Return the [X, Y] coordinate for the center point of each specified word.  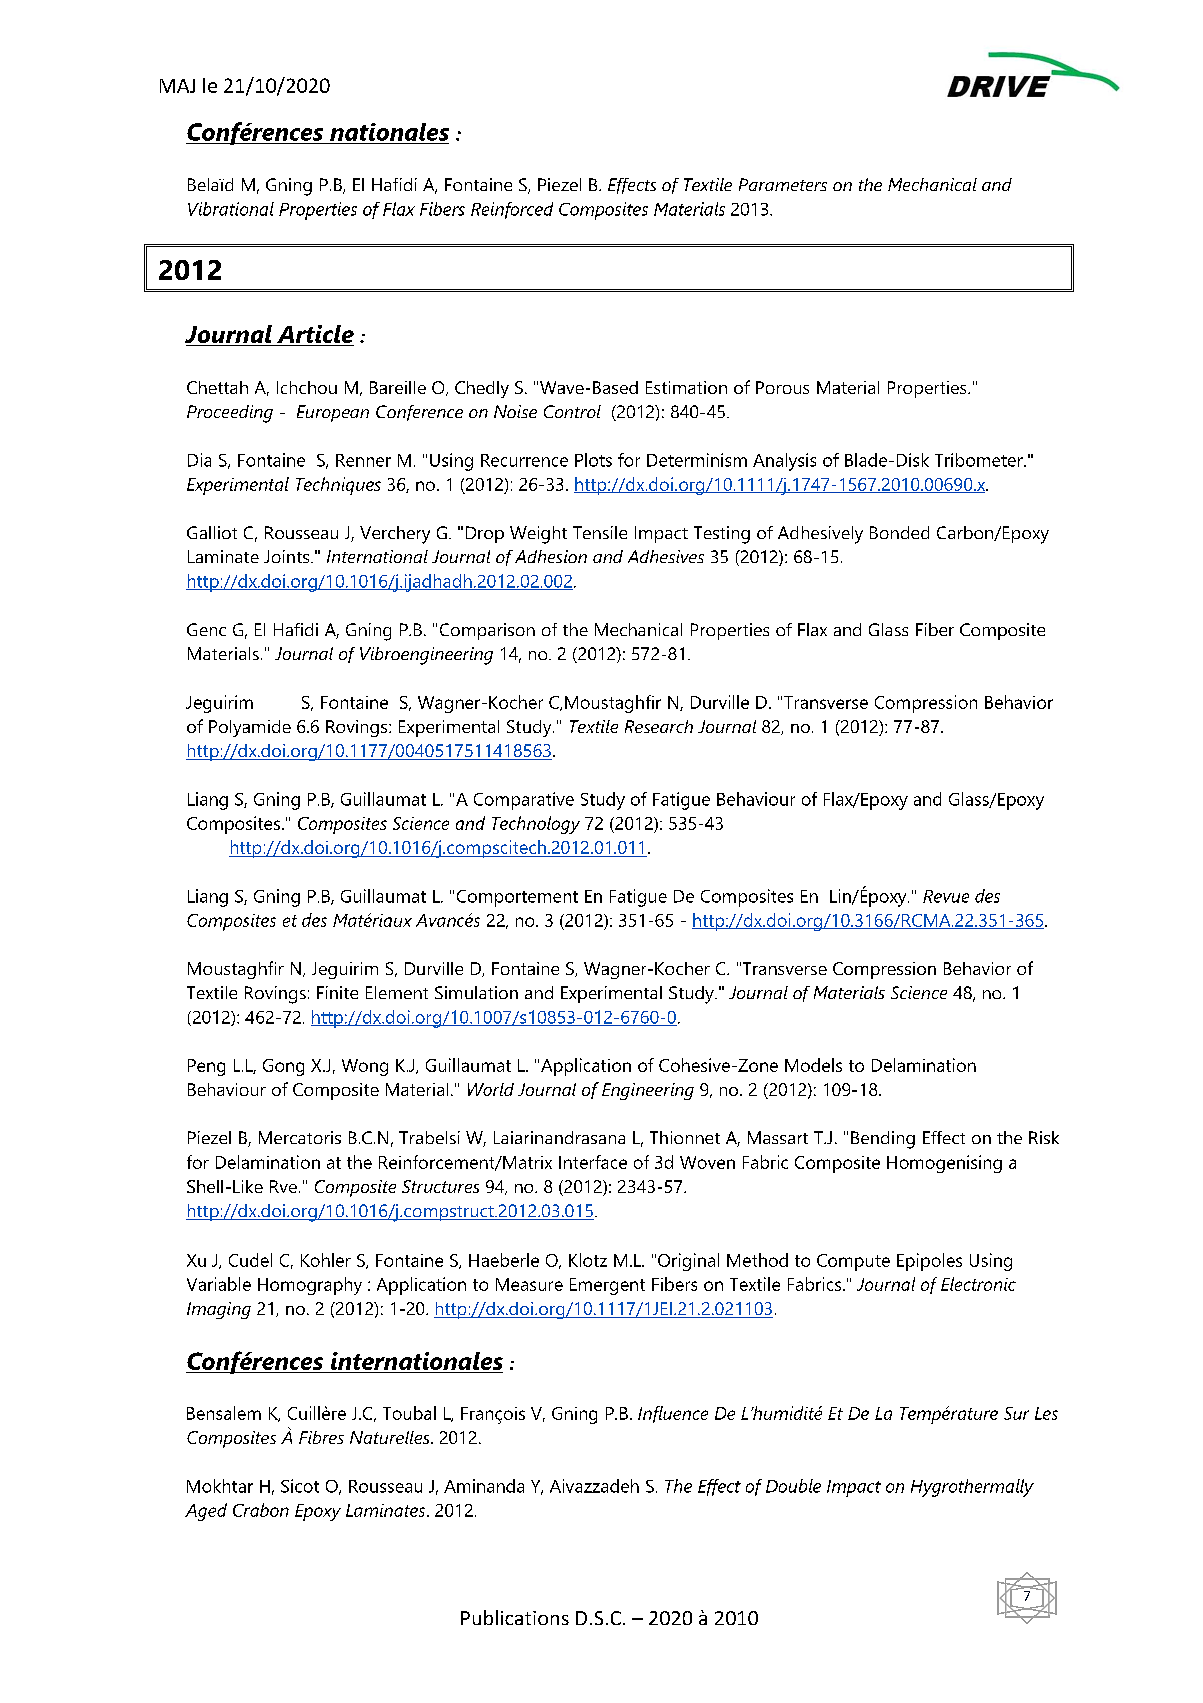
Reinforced [512, 210]
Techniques [338, 486]
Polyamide [250, 728]
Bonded [899, 532]
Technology [536, 825]
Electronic [978, 1284]
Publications [515, 1617]
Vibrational [231, 209]
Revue [946, 896]
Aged [206, 1512]
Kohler [326, 1260]
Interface [593, 1162]
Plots [593, 460]
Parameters [783, 184]
